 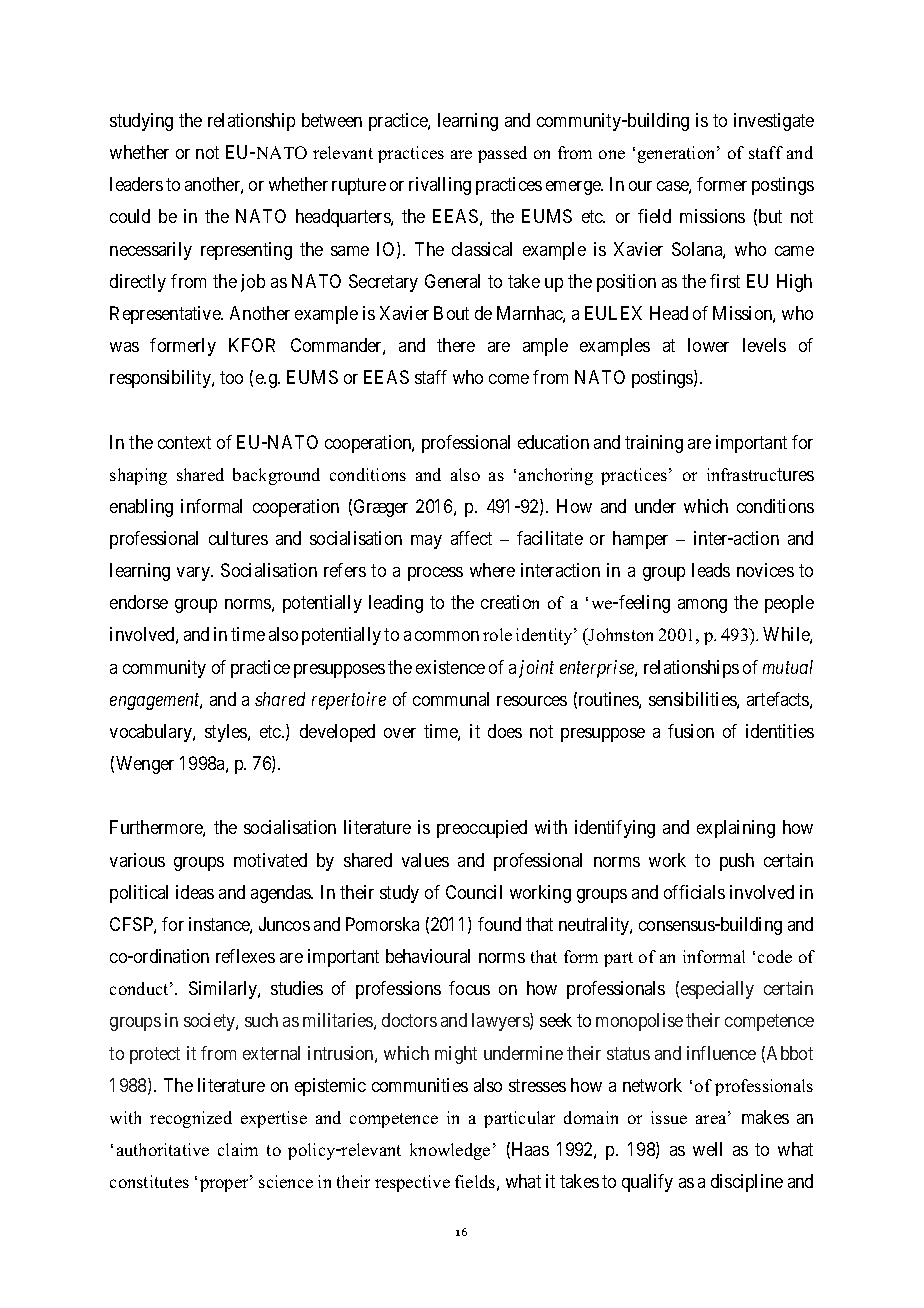 I want to click on generation, so click(x=678, y=154).
